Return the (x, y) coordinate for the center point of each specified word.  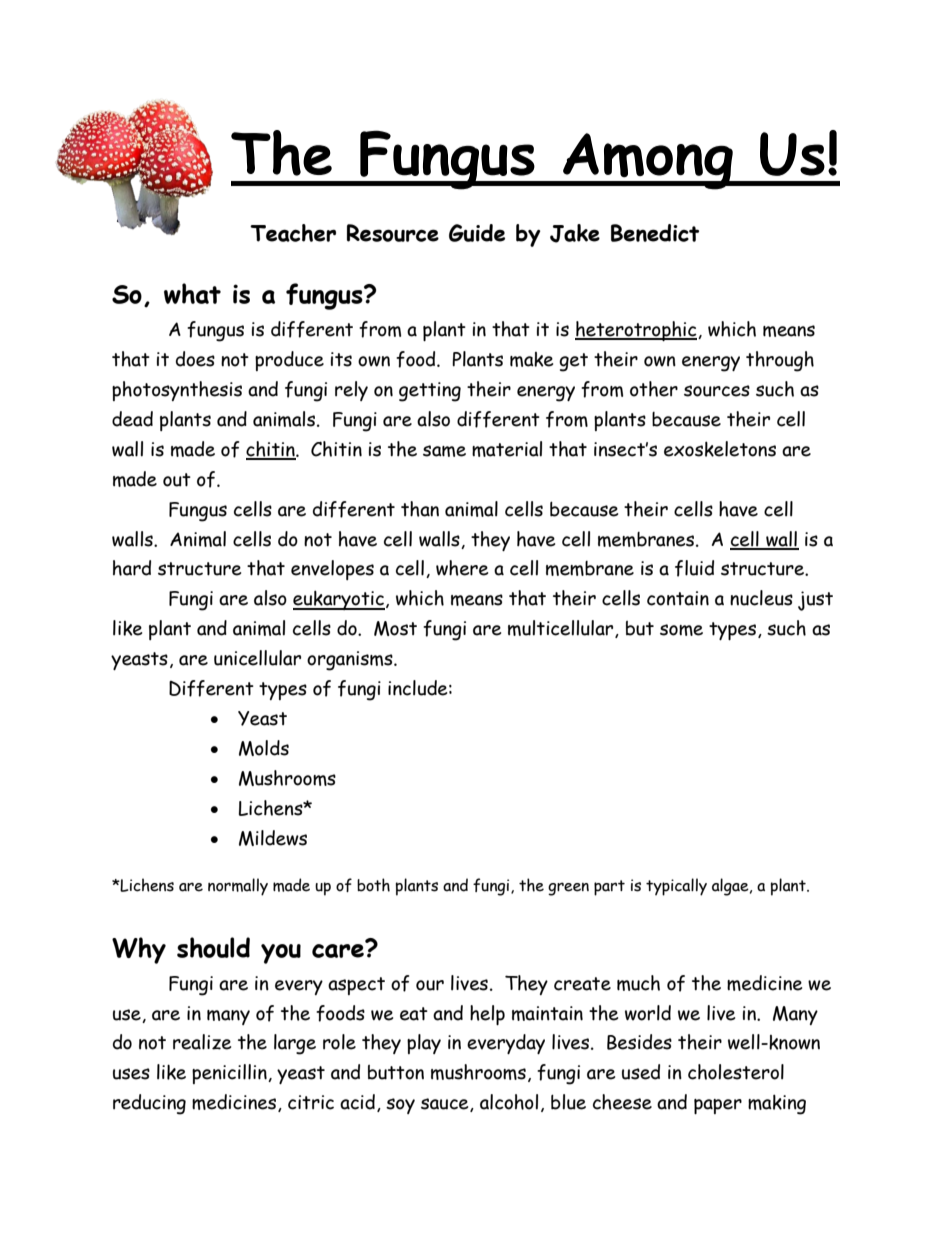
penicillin (230, 1074)
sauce (446, 1105)
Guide (477, 233)
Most (395, 628)
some (681, 630)
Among (648, 161)
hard (132, 568)
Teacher (293, 233)
